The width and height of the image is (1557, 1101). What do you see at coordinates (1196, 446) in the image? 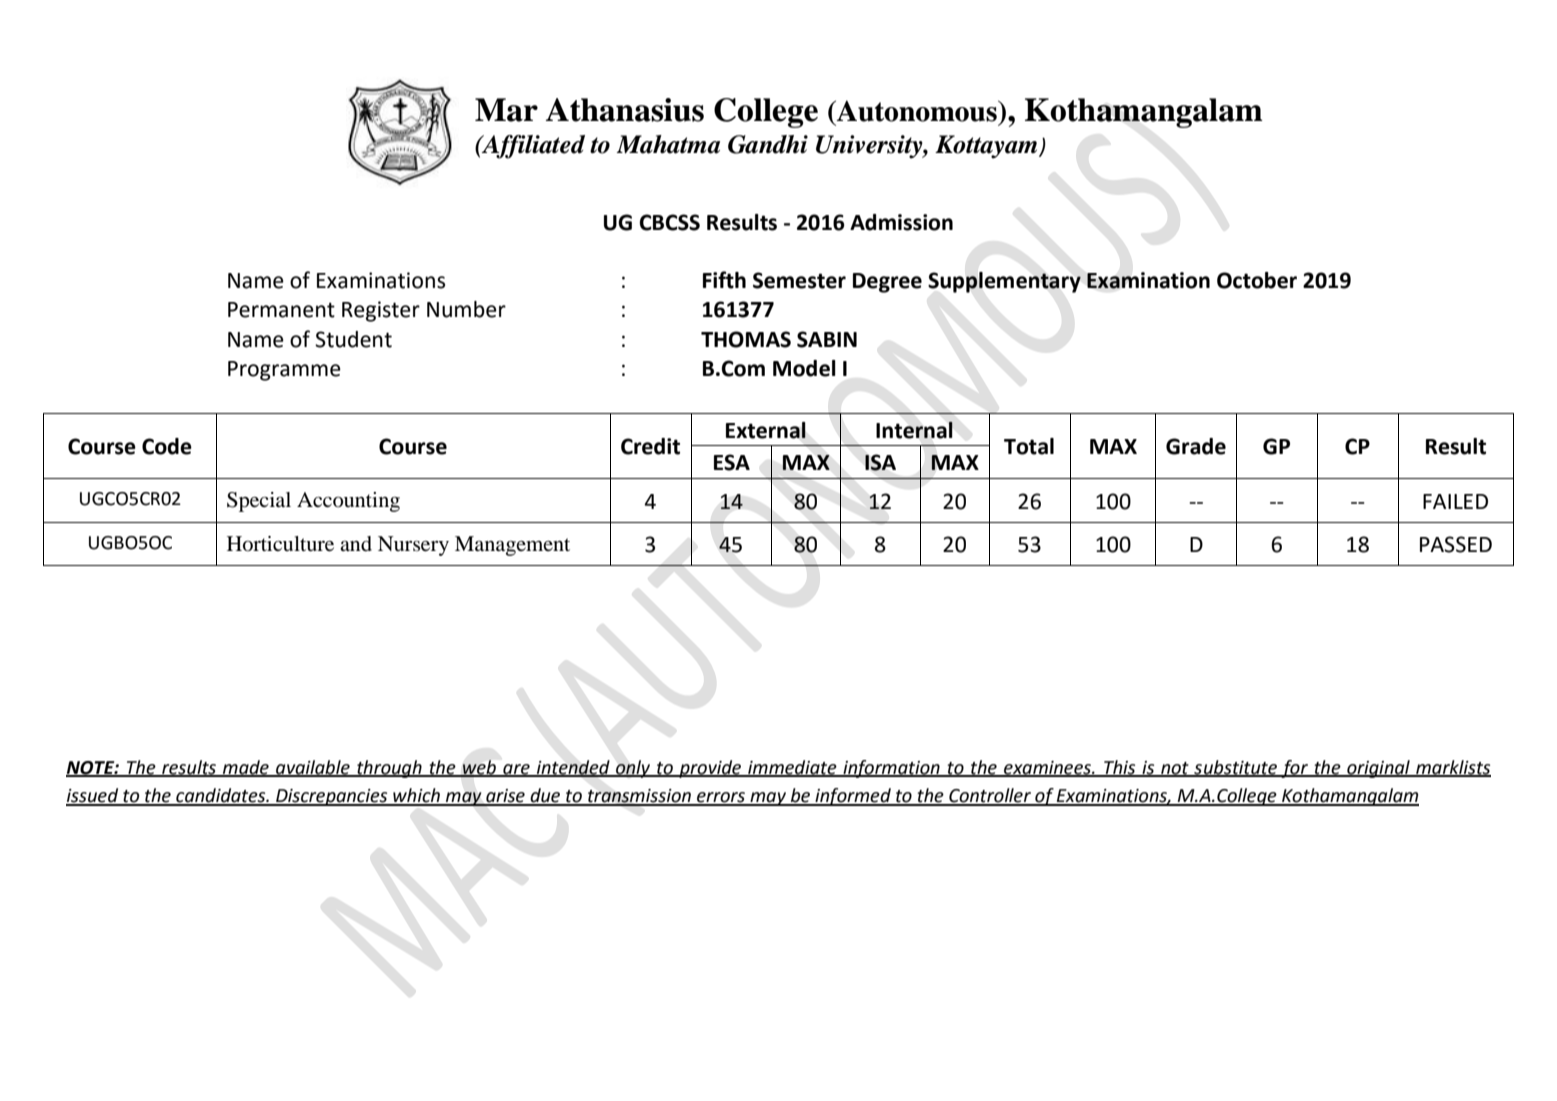
I see `Grade` at bounding box center [1196, 446].
